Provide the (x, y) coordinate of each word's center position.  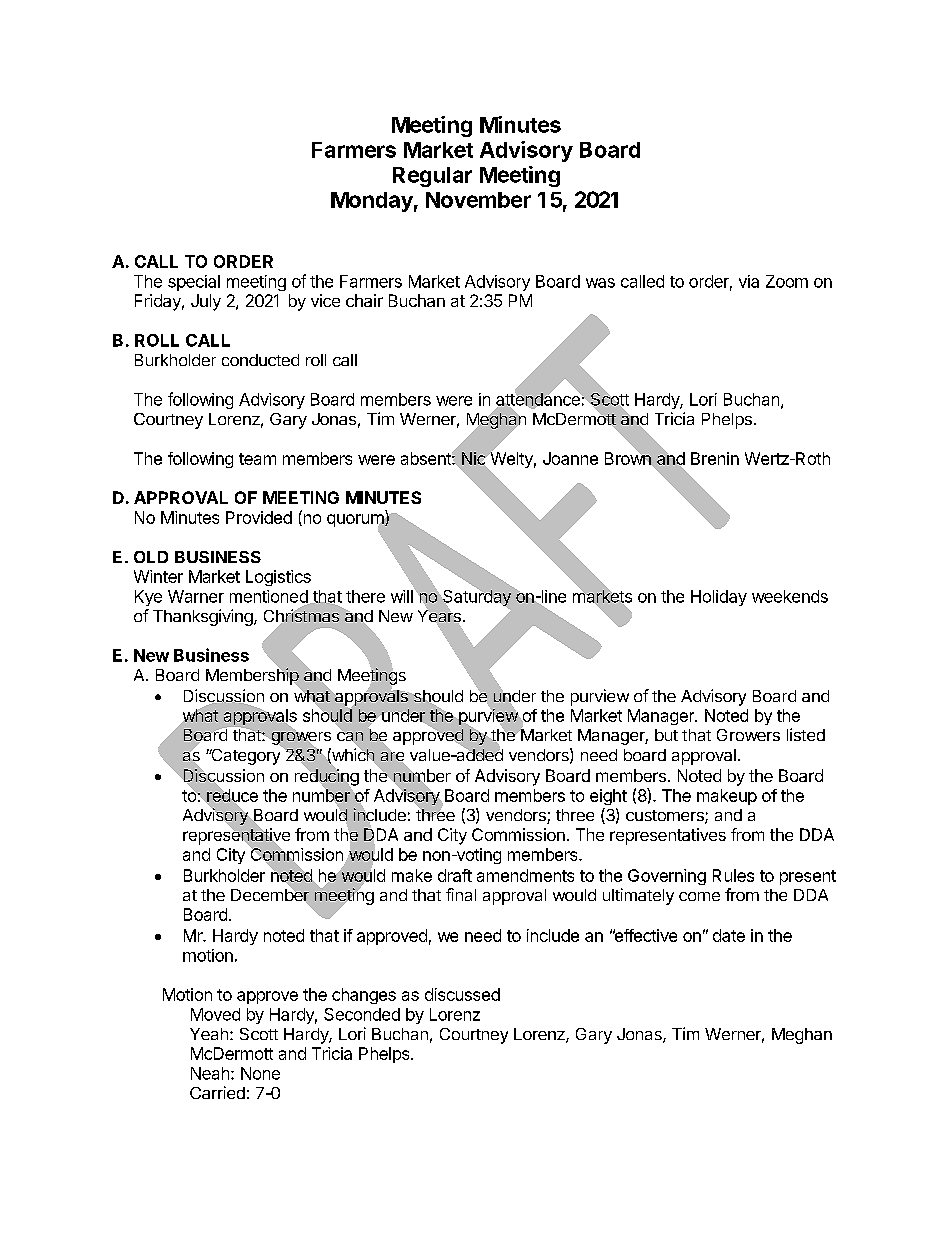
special (194, 283)
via (749, 281)
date (729, 935)
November (478, 200)
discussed (462, 994)
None (260, 1073)
